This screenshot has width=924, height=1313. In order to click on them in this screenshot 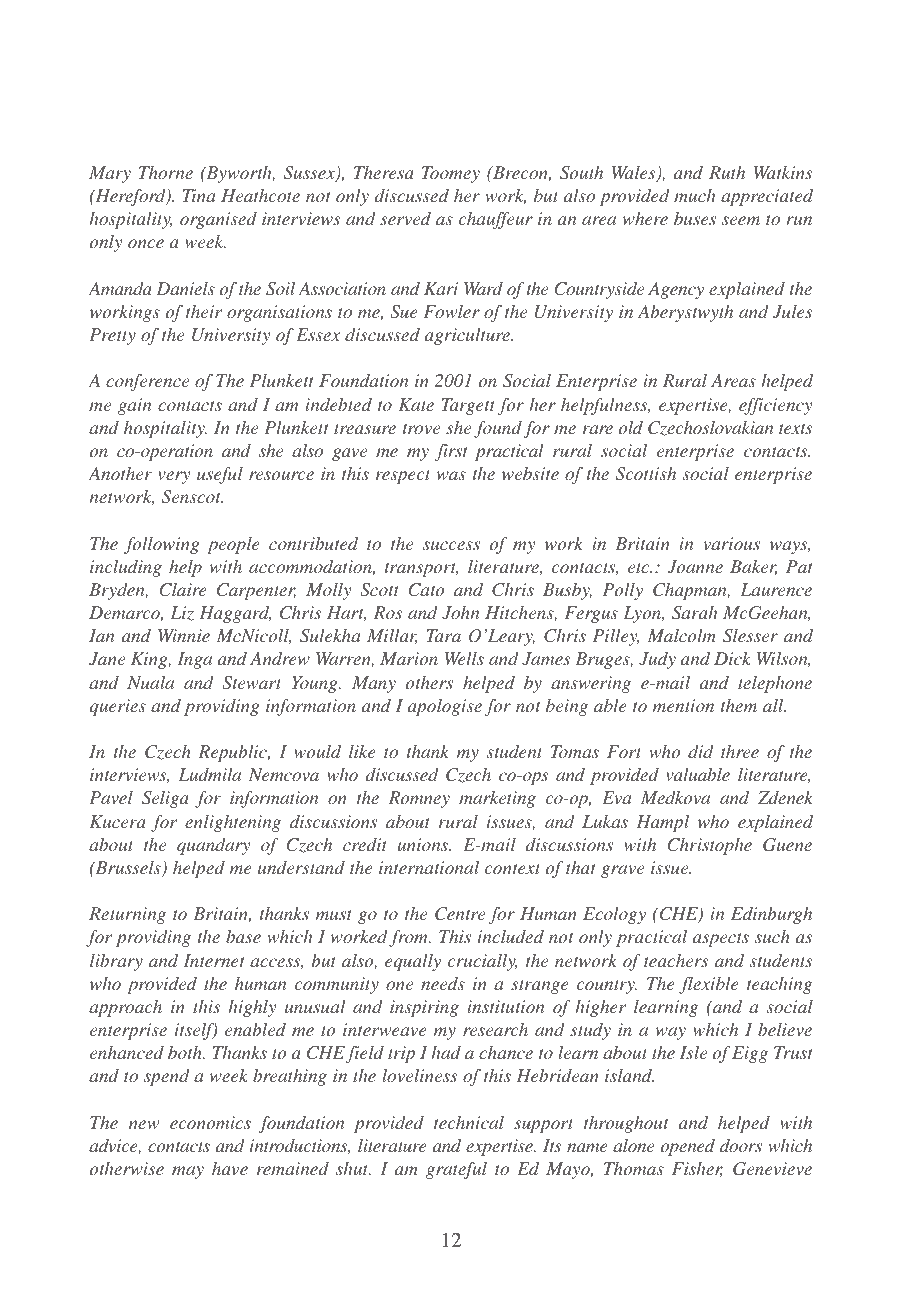, I will do `click(739, 705)`.
